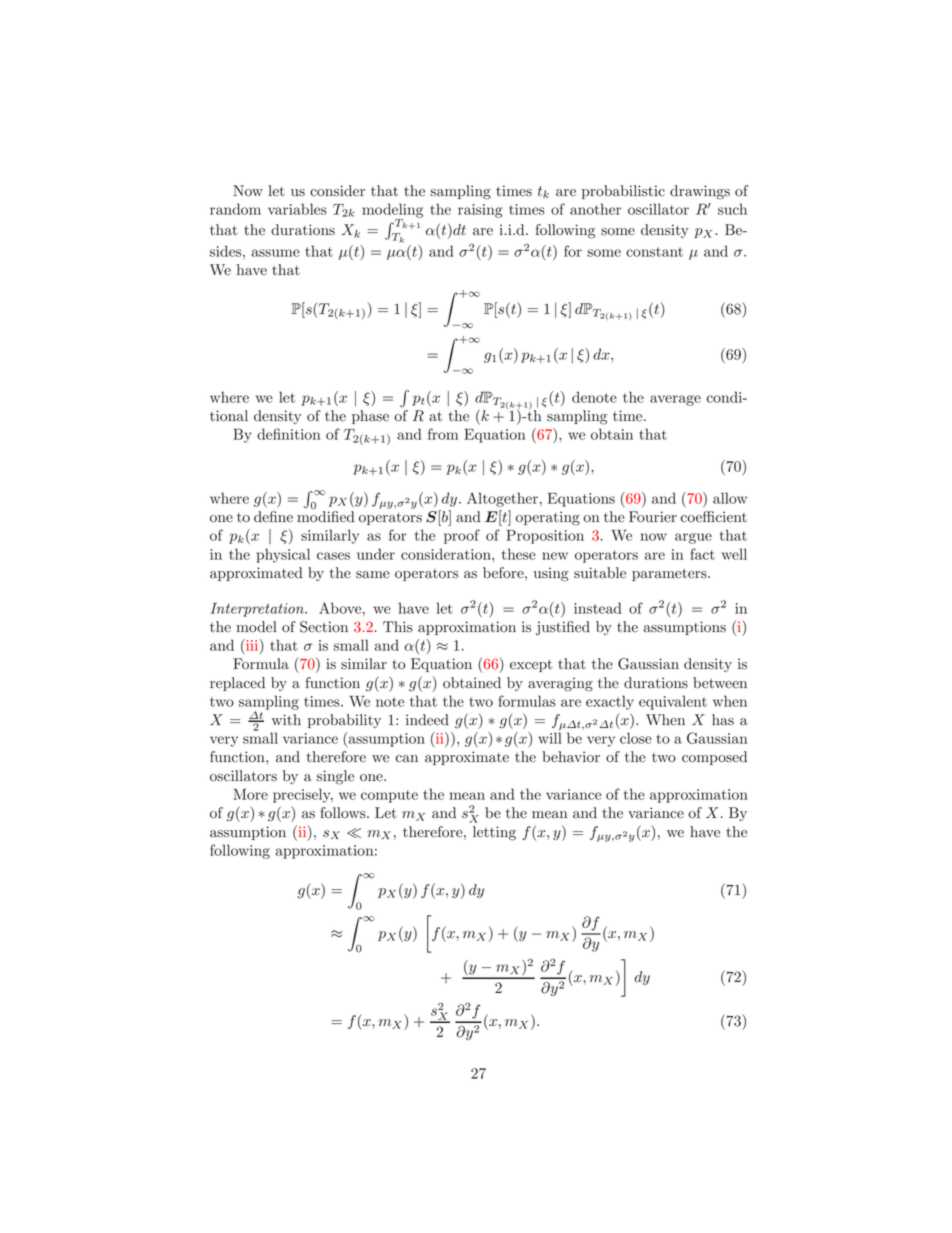 The width and height of the page is (952, 1233). What do you see at coordinates (297, 209) in the page?
I see `variables` at bounding box center [297, 209].
